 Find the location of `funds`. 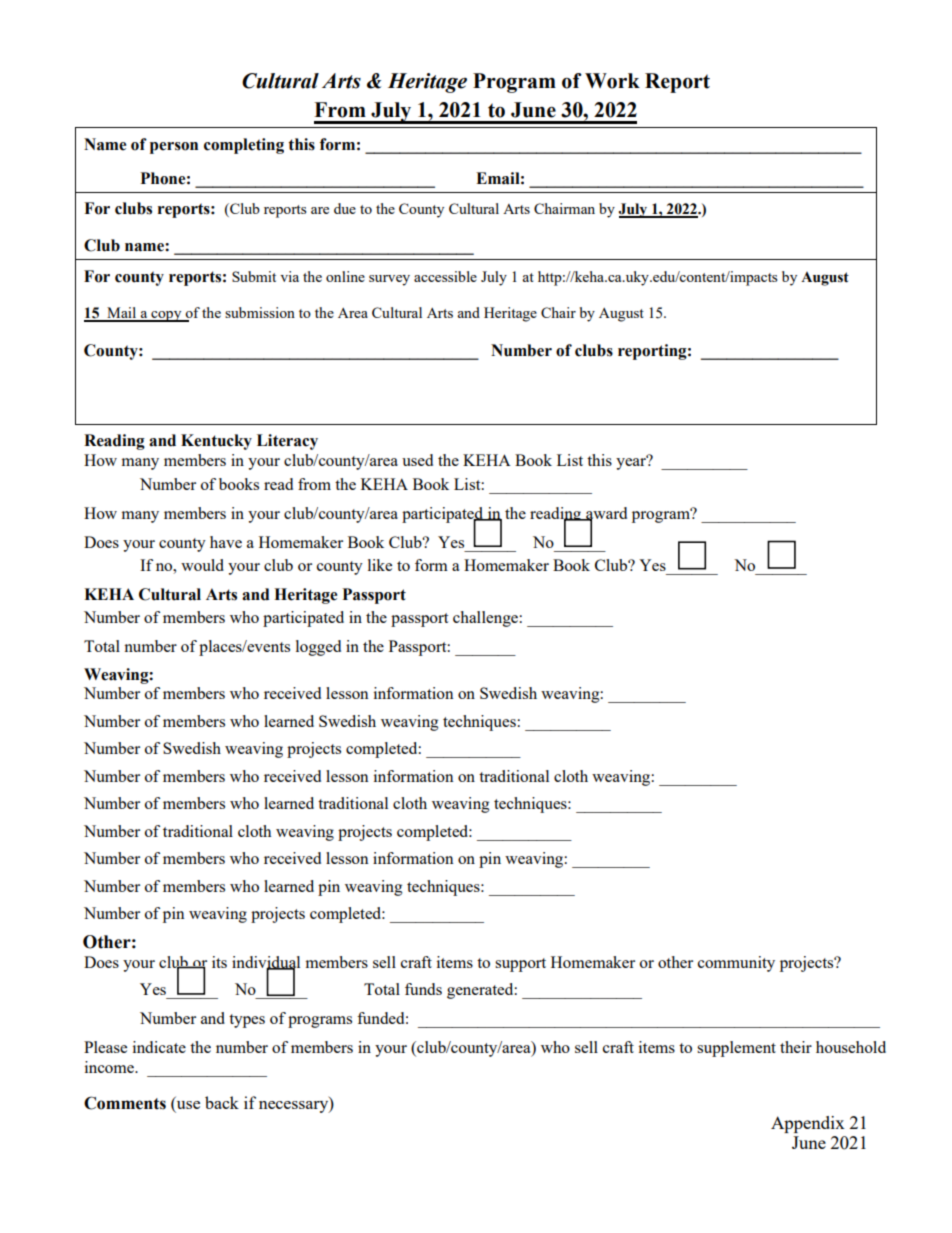

funds is located at coordinates (423, 989).
